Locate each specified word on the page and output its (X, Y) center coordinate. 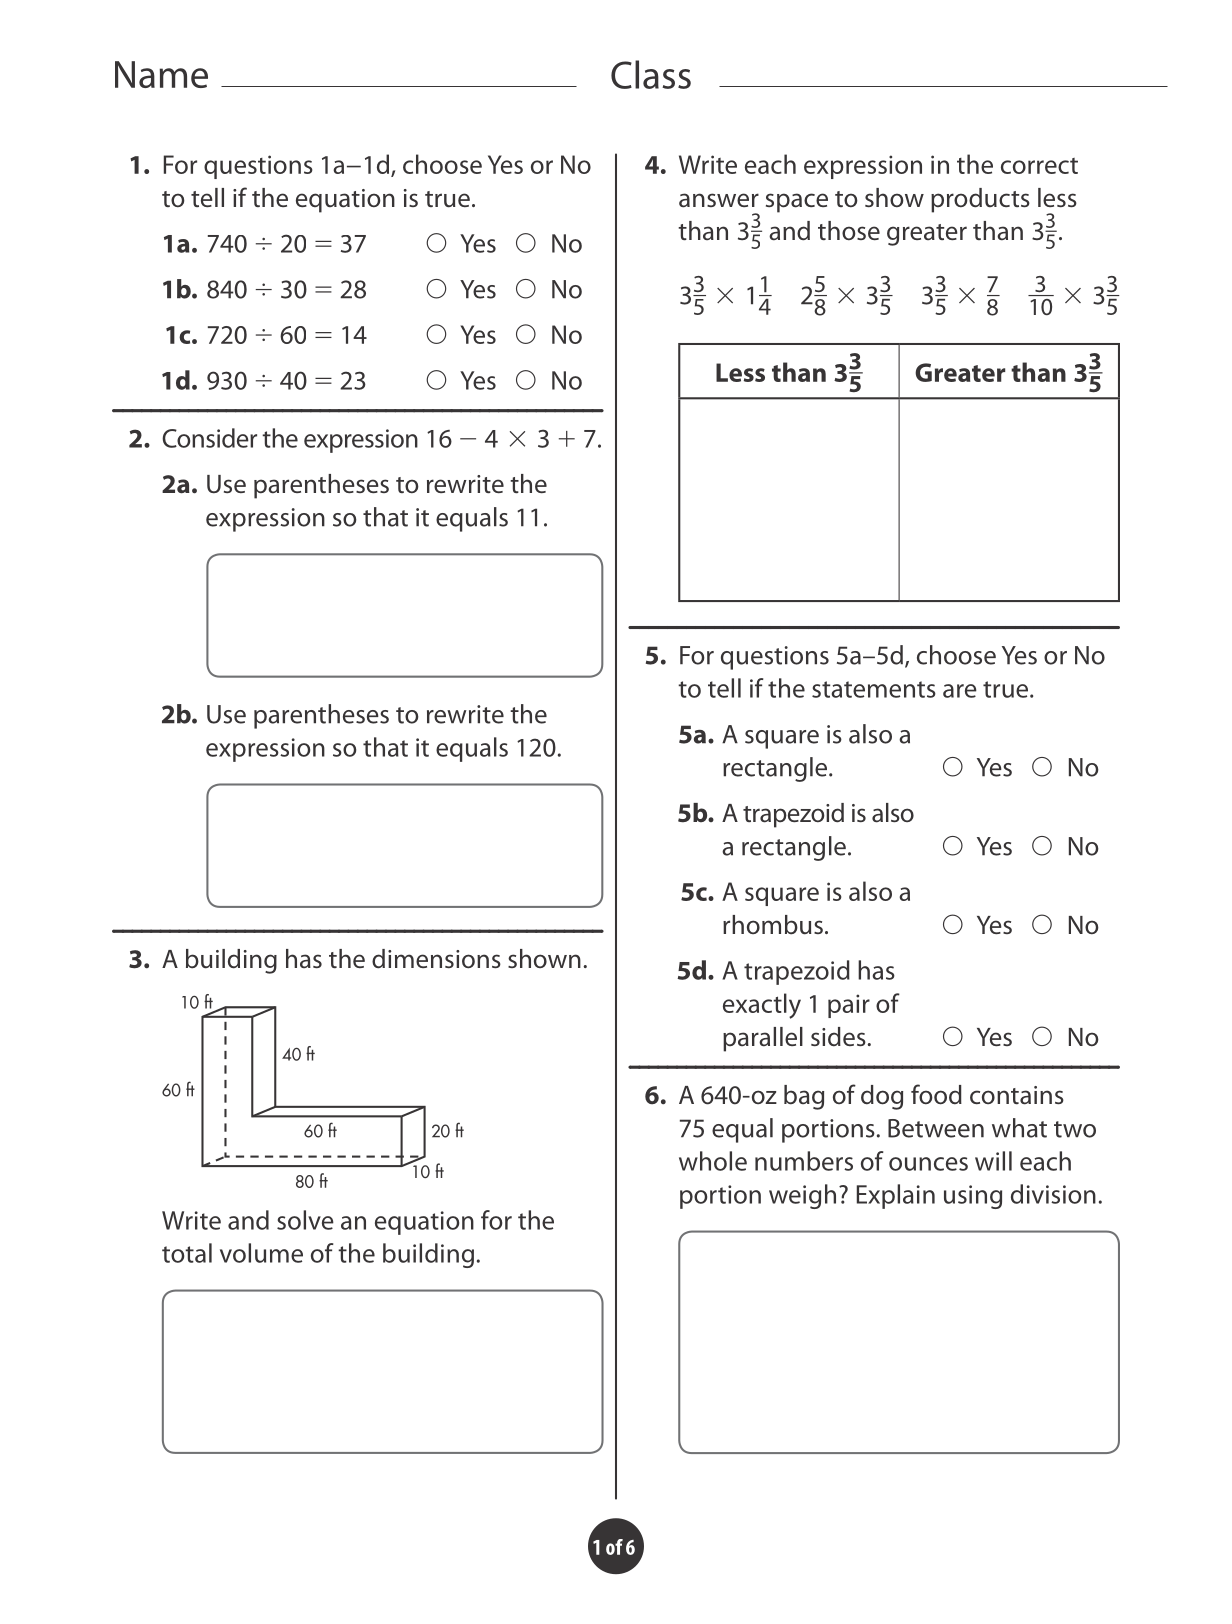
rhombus (773, 925)
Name (161, 74)
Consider (209, 438)
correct (1039, 166)
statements (874, 689)
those (849, 230)
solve (305, 1220)
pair (849, 1006)
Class (651, 74)
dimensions (436, 959)
